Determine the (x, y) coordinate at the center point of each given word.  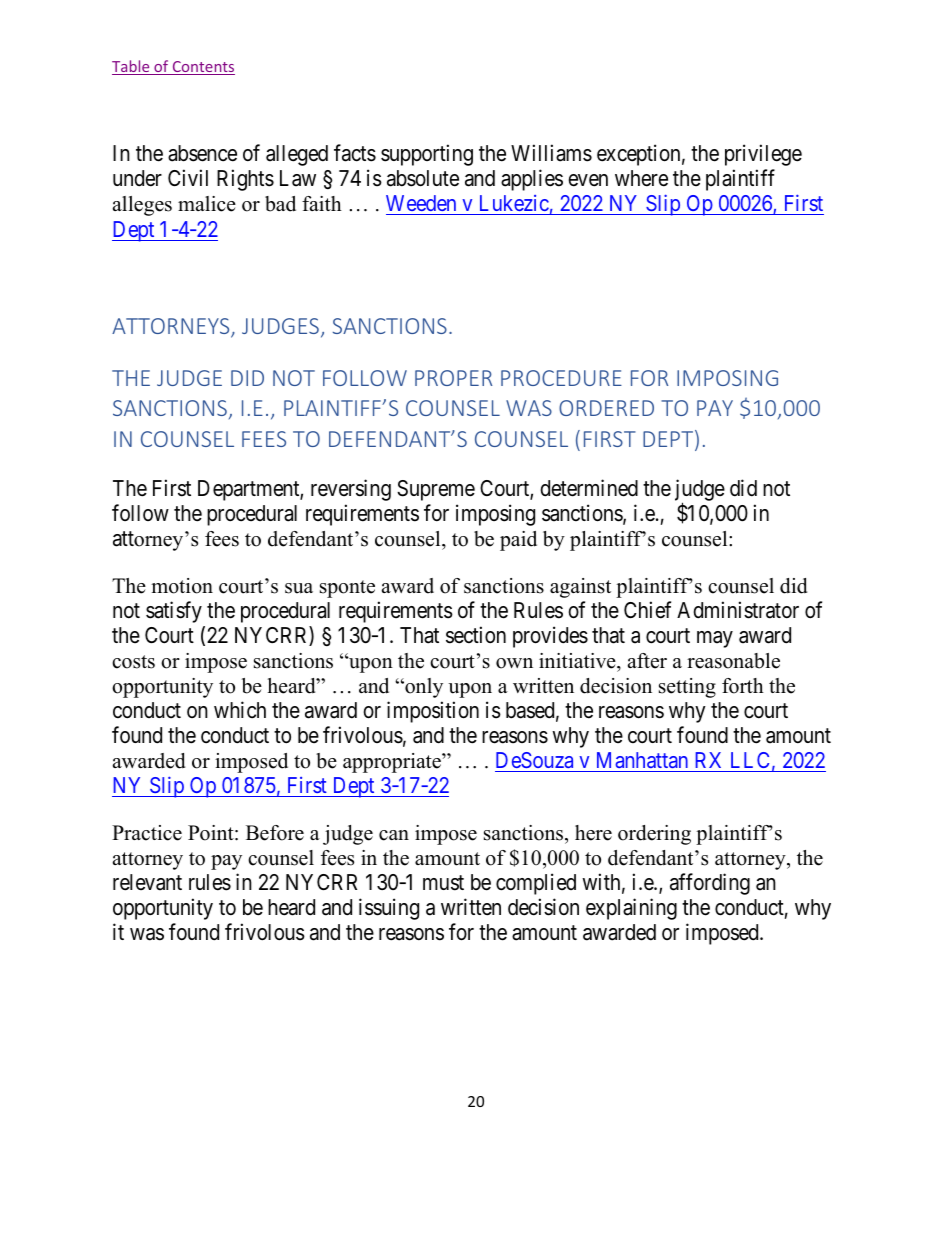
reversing (351, 490)
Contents (202, 68)
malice (207, 204)
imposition (433, 712)
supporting (427, 155)
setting (687, 688)
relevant (147, 882)
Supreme (436, 490)
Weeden (422, 205)
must (443, 883)
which (240, 710)
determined (589, 488)
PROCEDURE (561, 378)
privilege (763, 155)
